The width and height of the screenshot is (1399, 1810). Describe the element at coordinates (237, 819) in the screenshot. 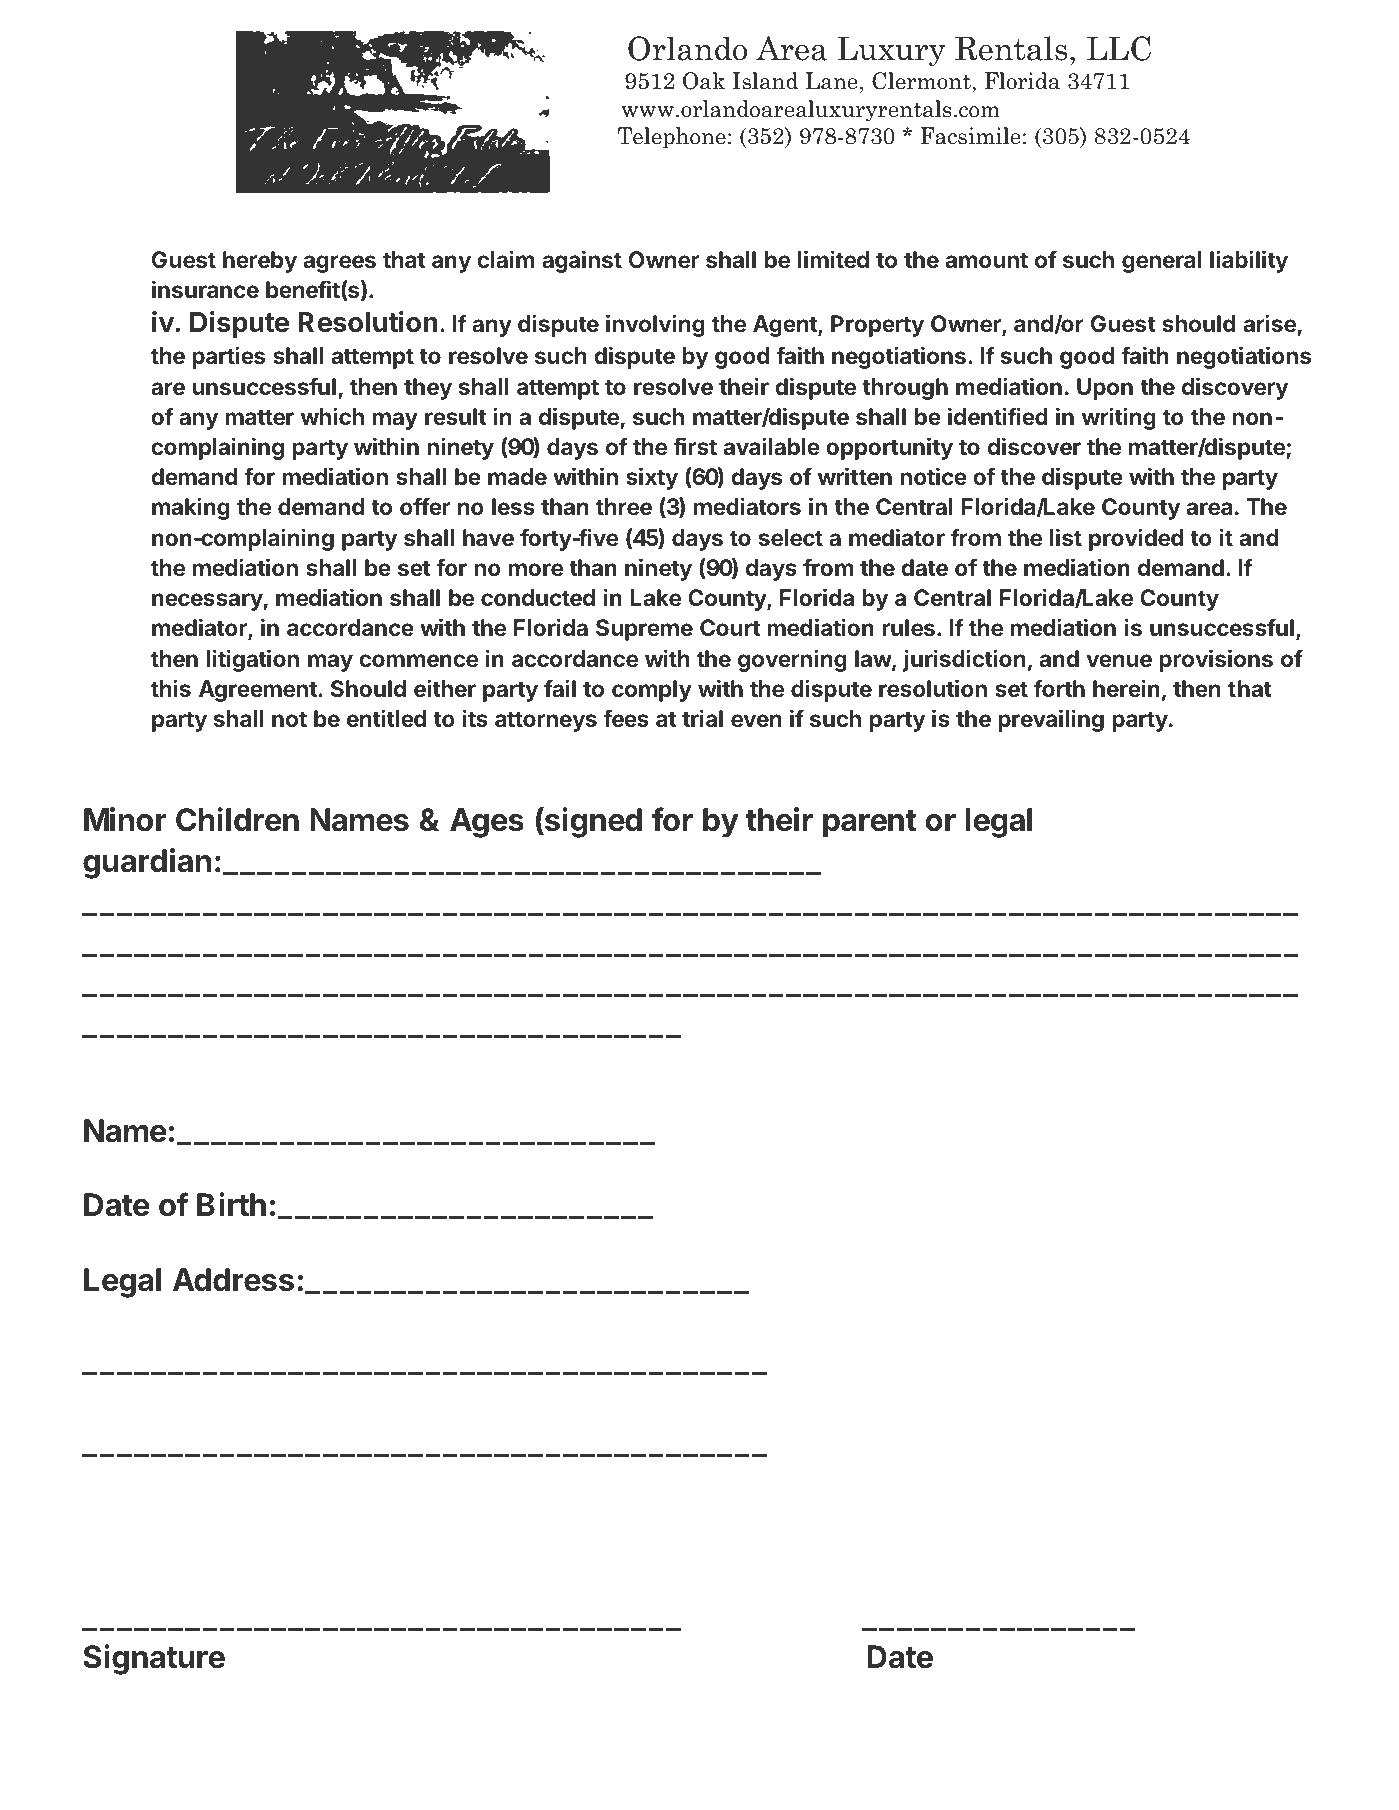

I see `Children` at that location.
